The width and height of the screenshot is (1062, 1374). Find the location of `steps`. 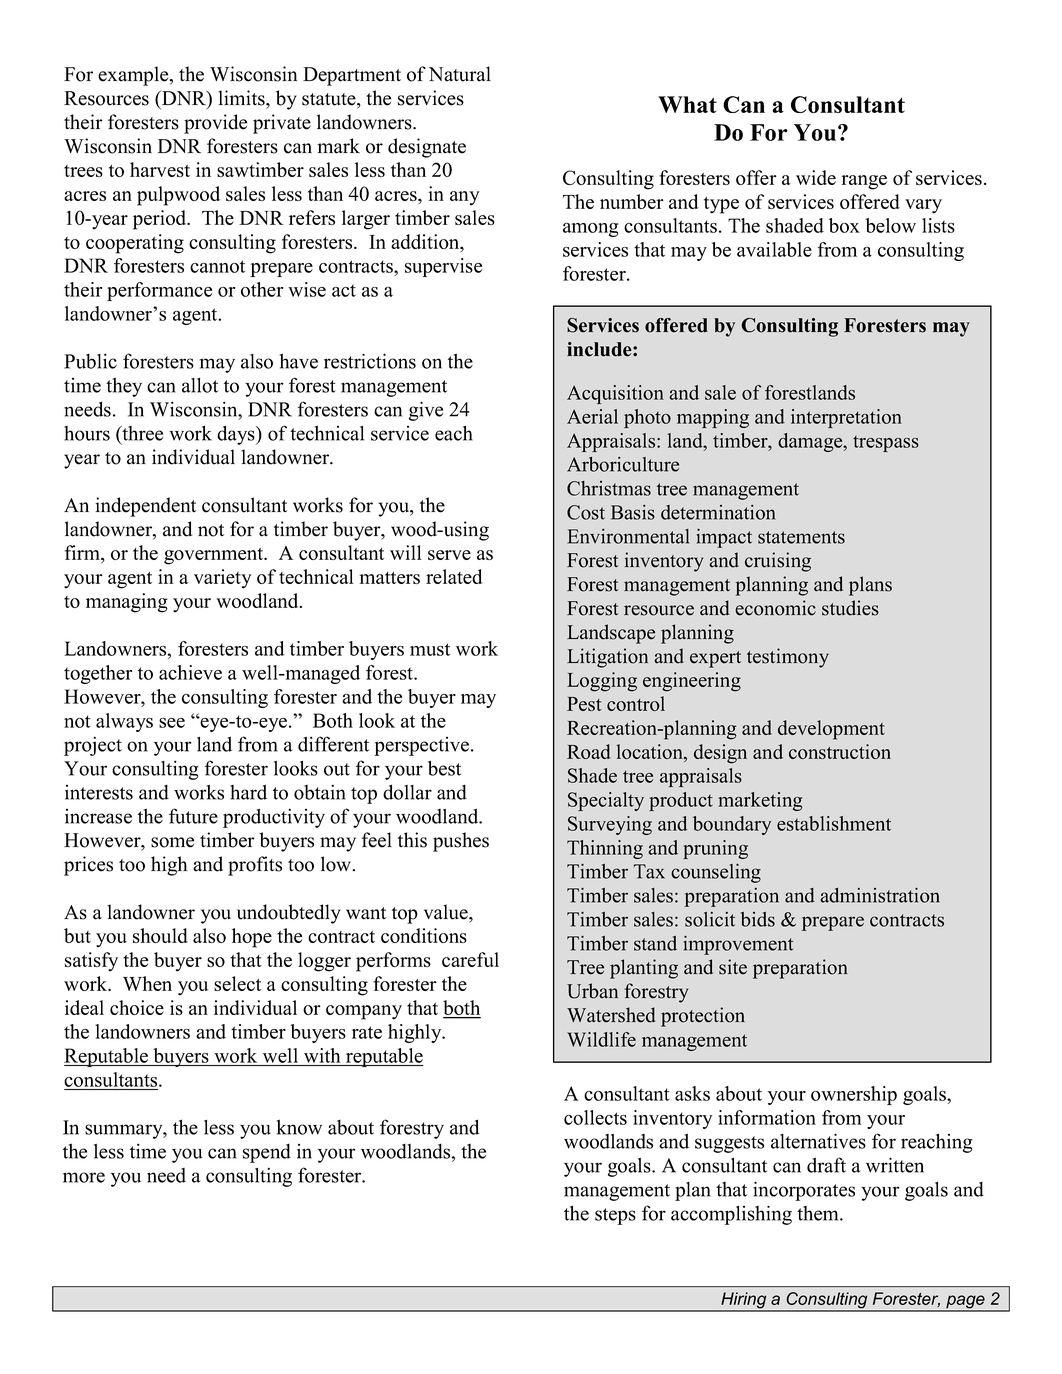

steps is located at coordinates (615, 1216).
